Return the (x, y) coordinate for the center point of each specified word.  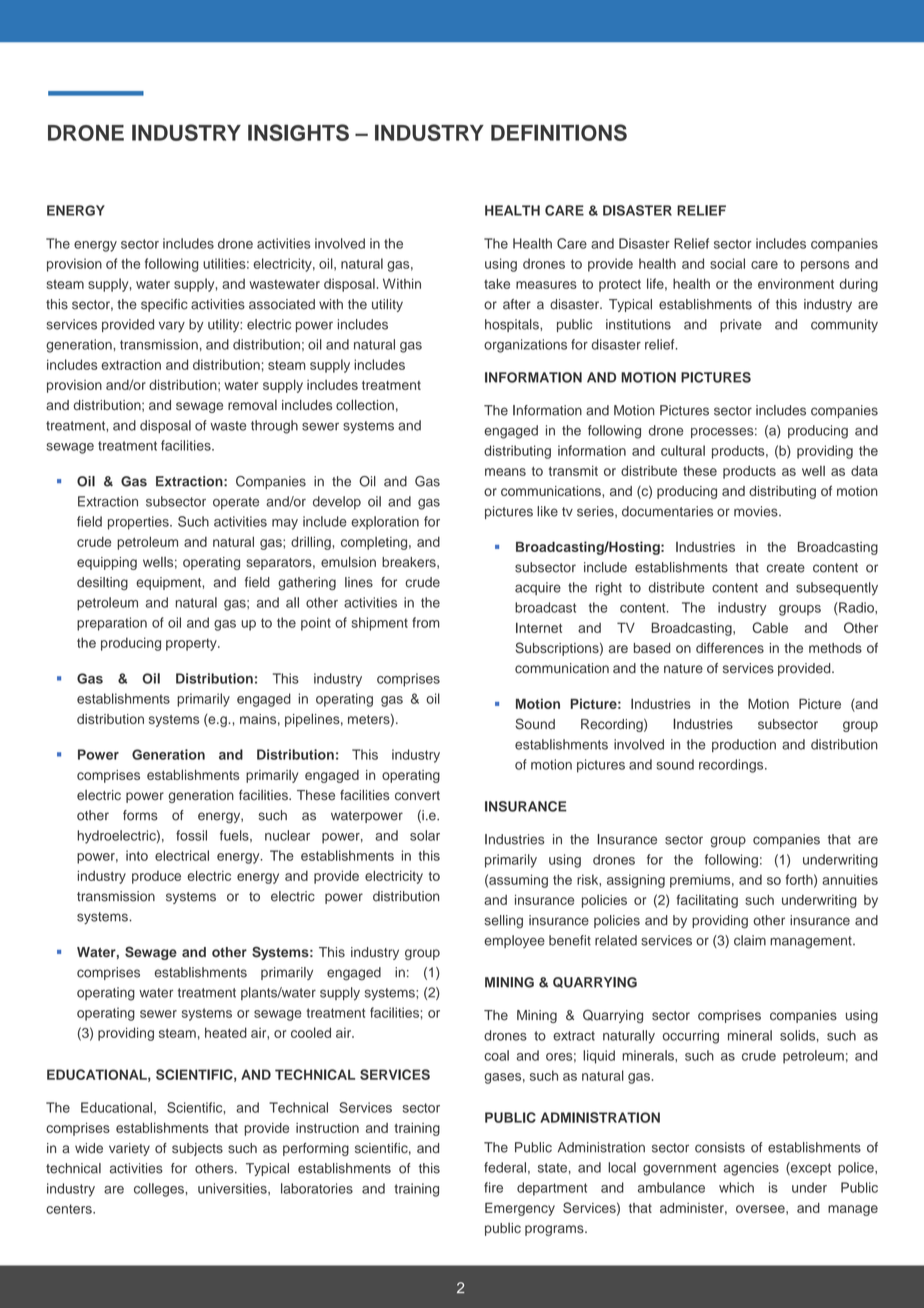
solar (425, 835)
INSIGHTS (298, 132)
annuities (850, 879)
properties (139, 523)
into (137, 855)
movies (757, 511)
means (505, 472)
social (727, 263)
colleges (160, 1190)
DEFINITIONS (559, 132)
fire (493, 1187)
